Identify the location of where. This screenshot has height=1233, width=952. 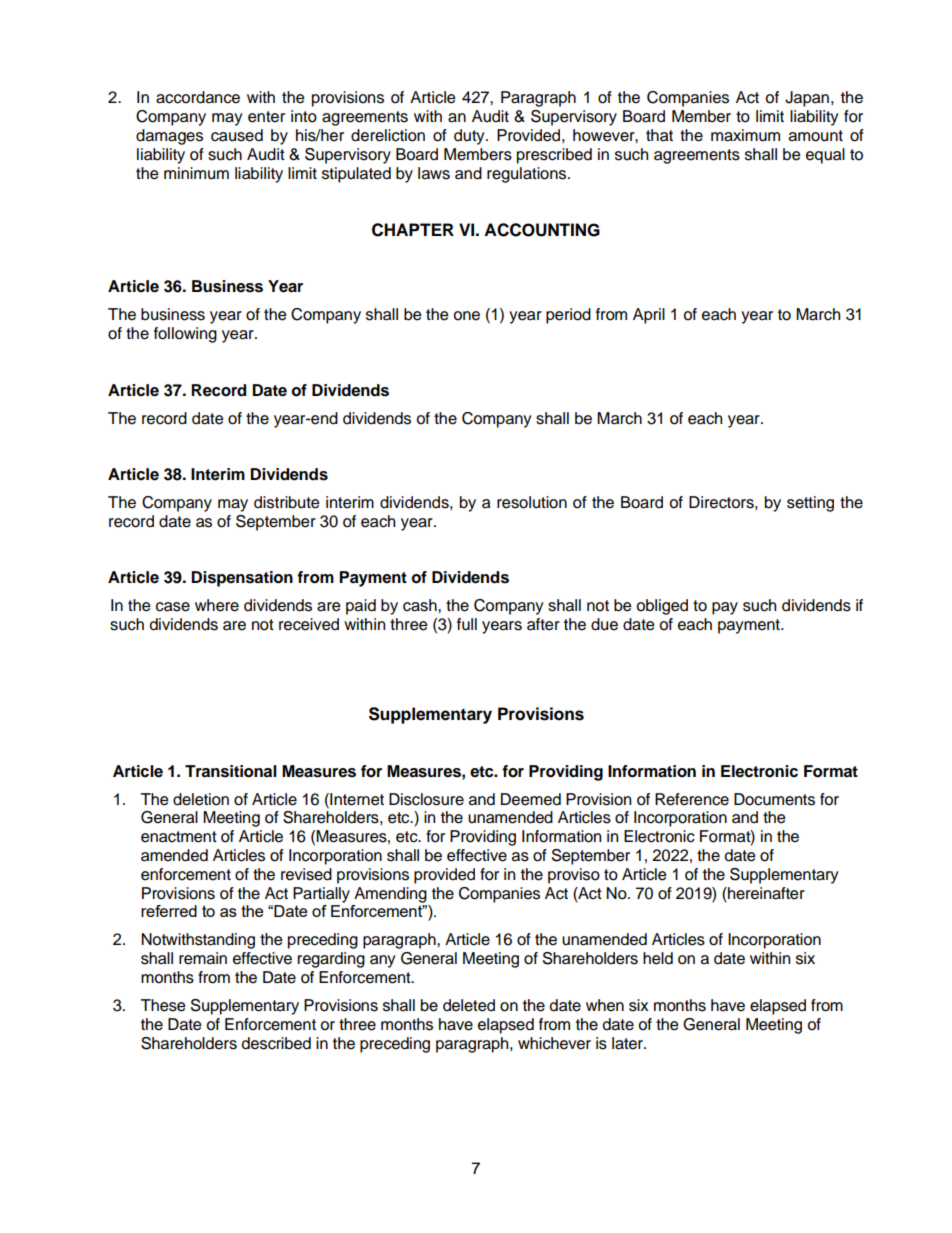
(217, 605).
